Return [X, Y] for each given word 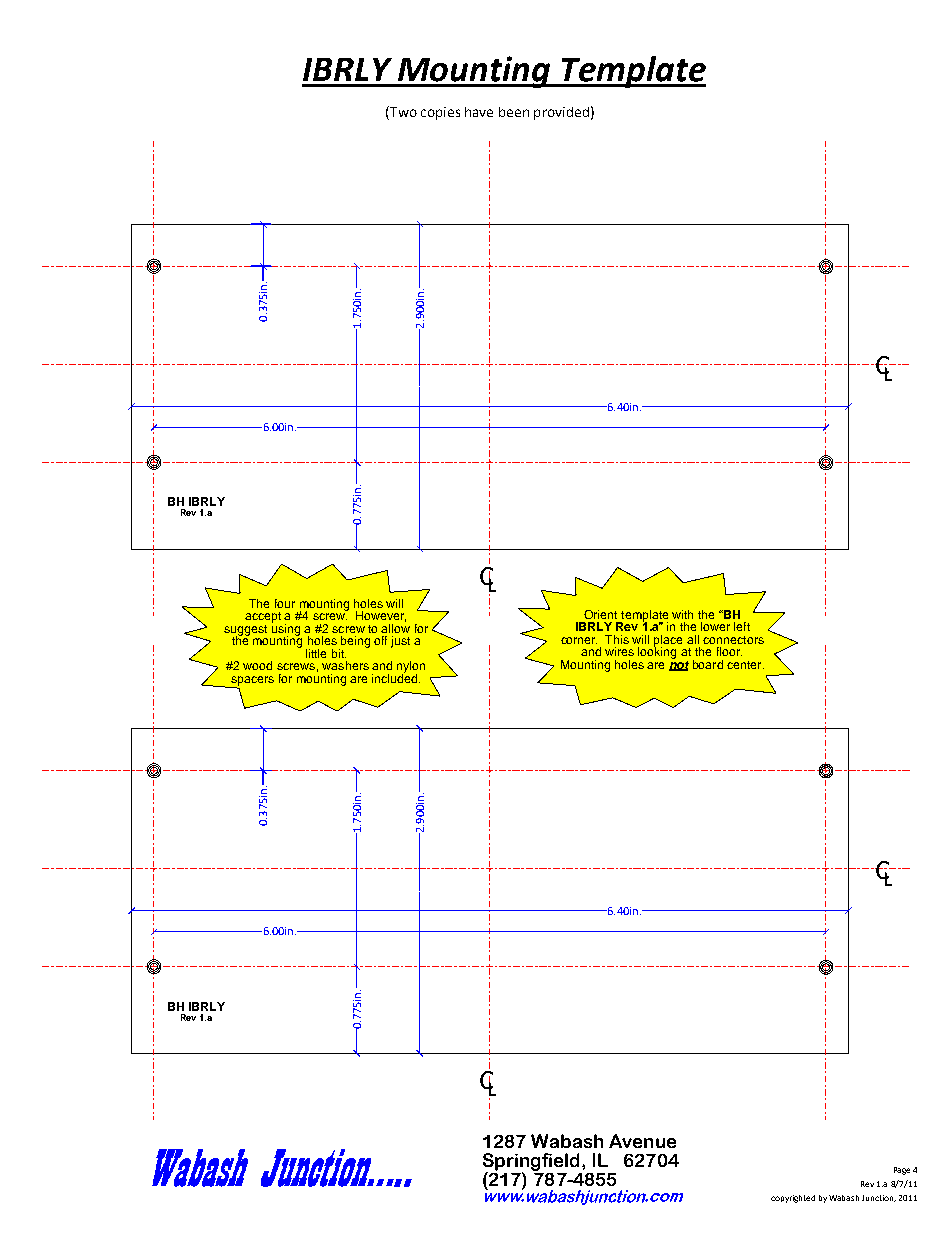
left [742, 626]
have [479, 112]
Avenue [642, 1141]
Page [902, 1171]
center [745, 665]
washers [345, 665]
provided [561, 113]
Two [402, 111]
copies [440, 113]
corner [579, 640]
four [285, 603]
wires [619, 651]
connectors [733, 640]
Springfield [533, 1163]
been [514, 112]
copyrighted [793, 1199]
